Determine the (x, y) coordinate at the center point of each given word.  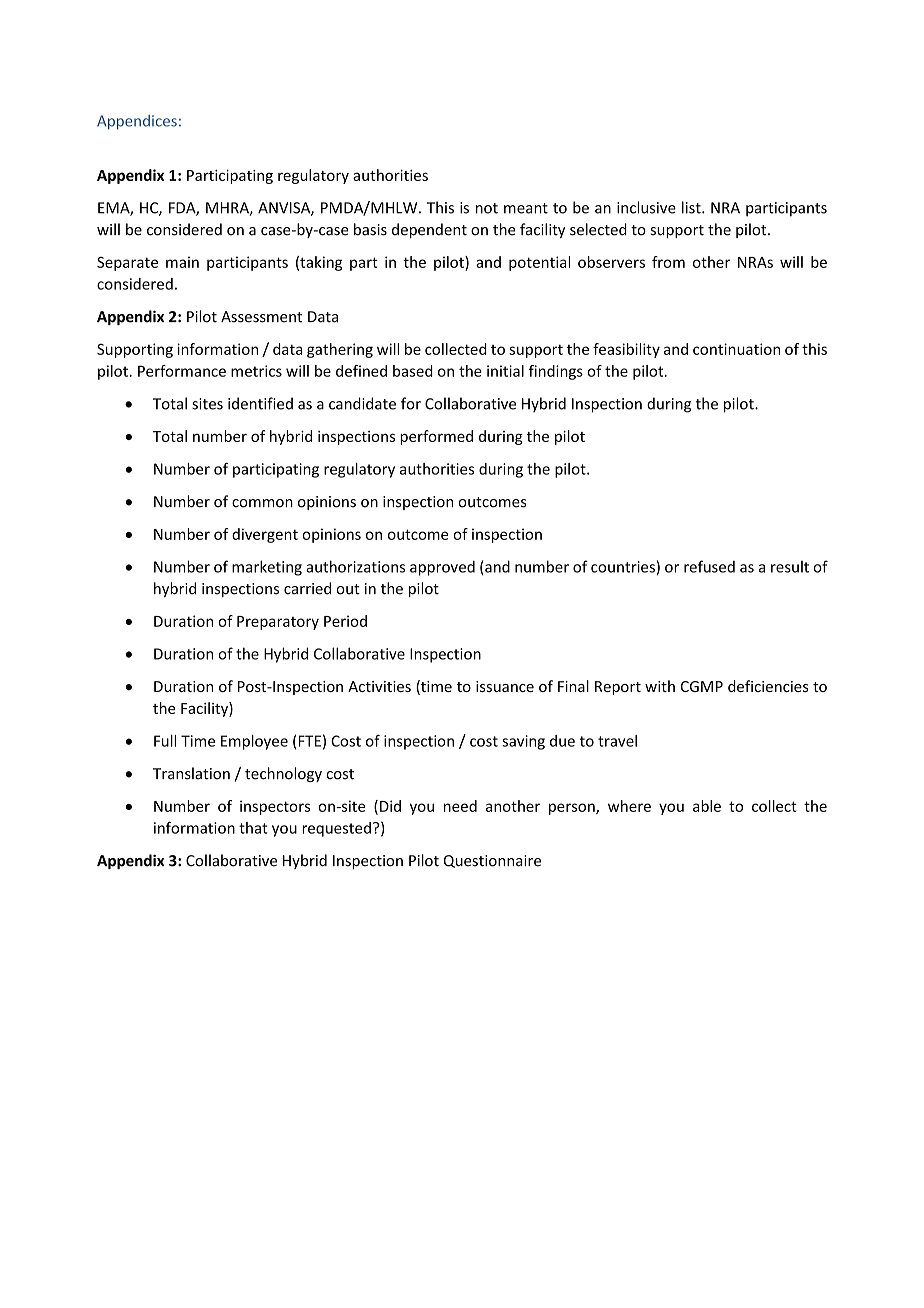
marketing (267, 568)
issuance (505, 686)
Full (165, 741)
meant (526, 208)
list (692, 207)
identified (260, 403)
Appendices (137, 122)
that (253, 828)
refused (709, 566)
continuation (736, 349)
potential (539, 263)
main (182, 262)
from (668, 262)
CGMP (702, 686)
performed (436, 437)
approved (442, 568)
